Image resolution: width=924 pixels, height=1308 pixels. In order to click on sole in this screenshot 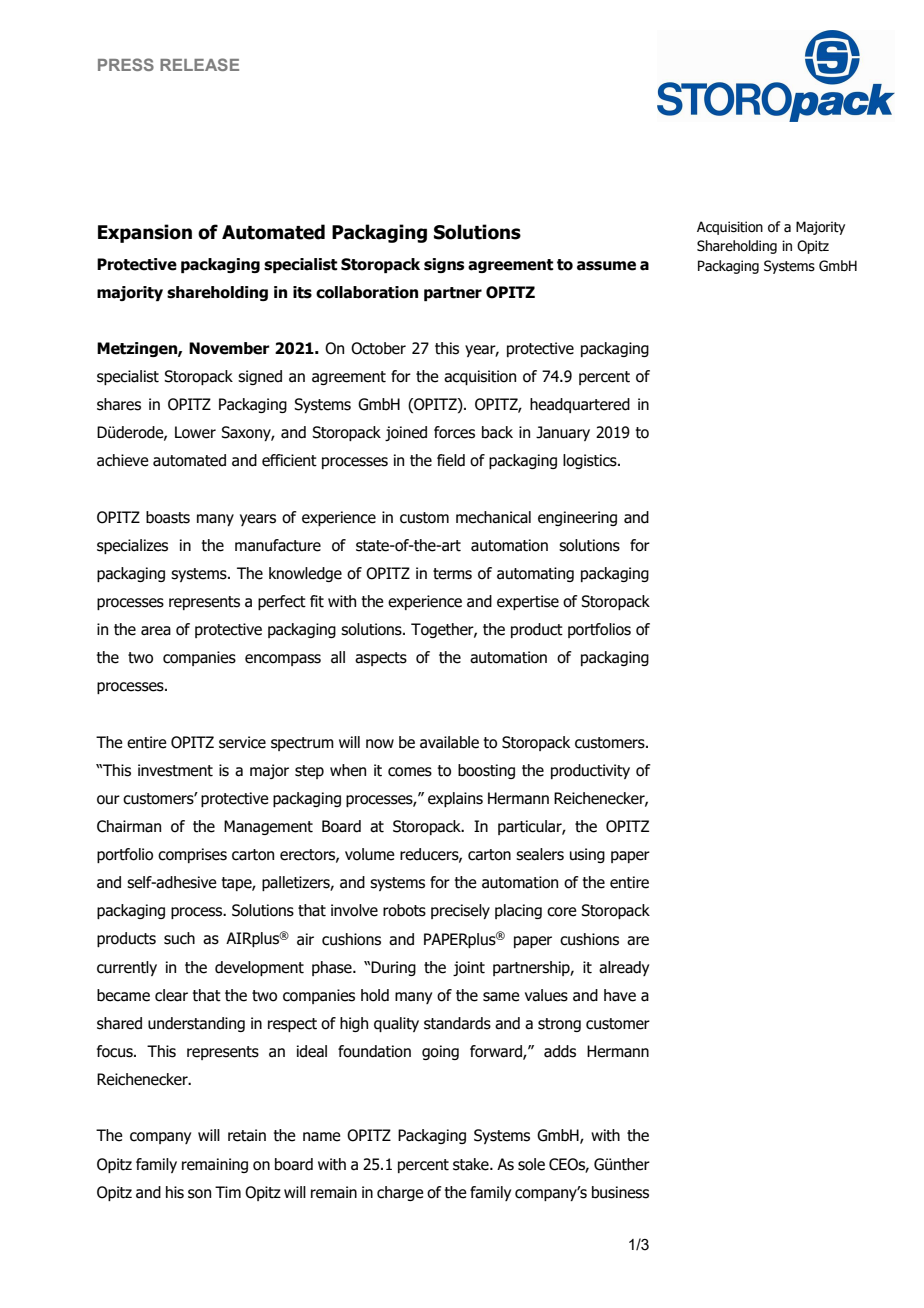, I will do `click(531, 1164)`.
